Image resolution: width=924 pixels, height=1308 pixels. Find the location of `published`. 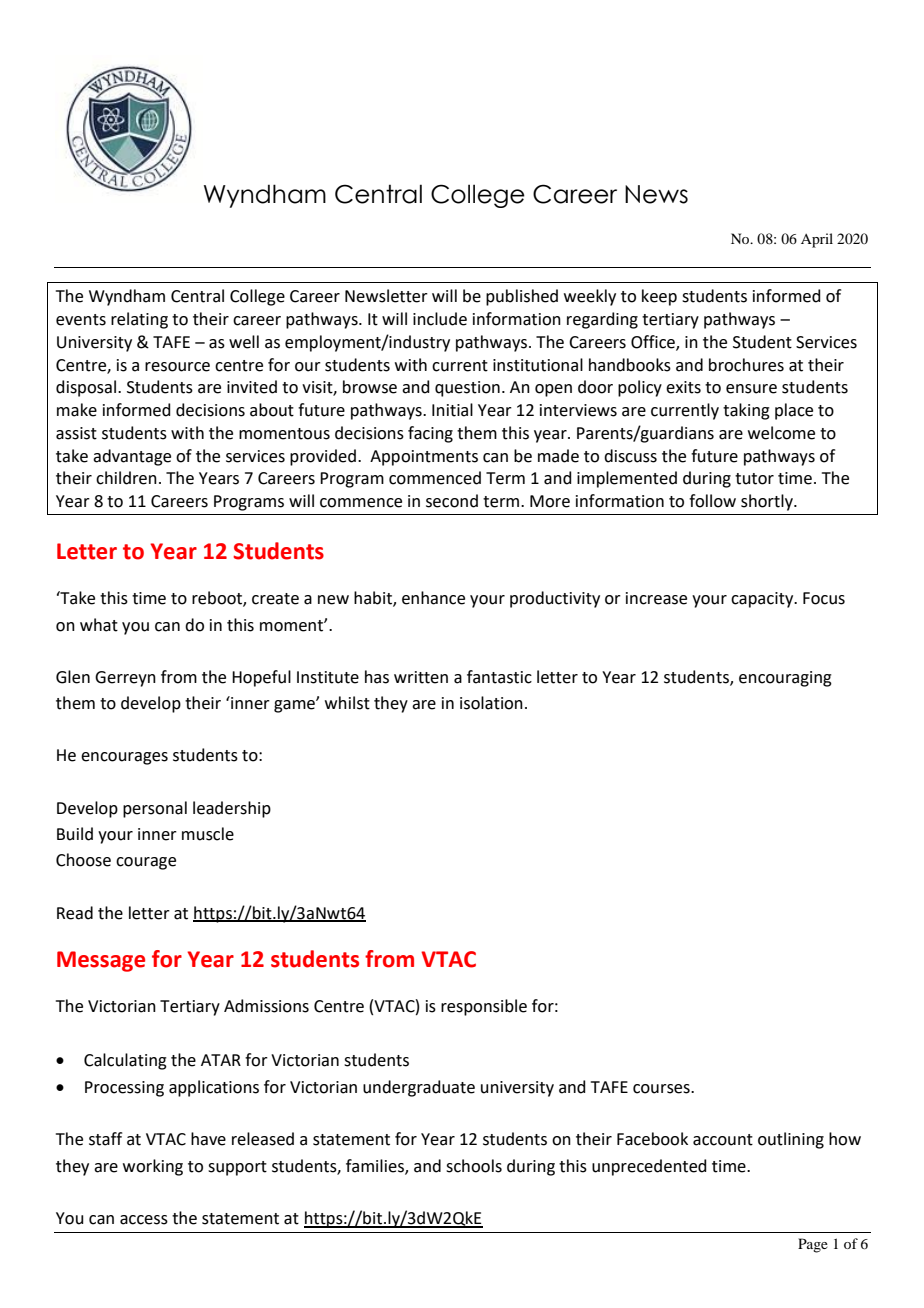

published is located at coordinates (522, 297).
